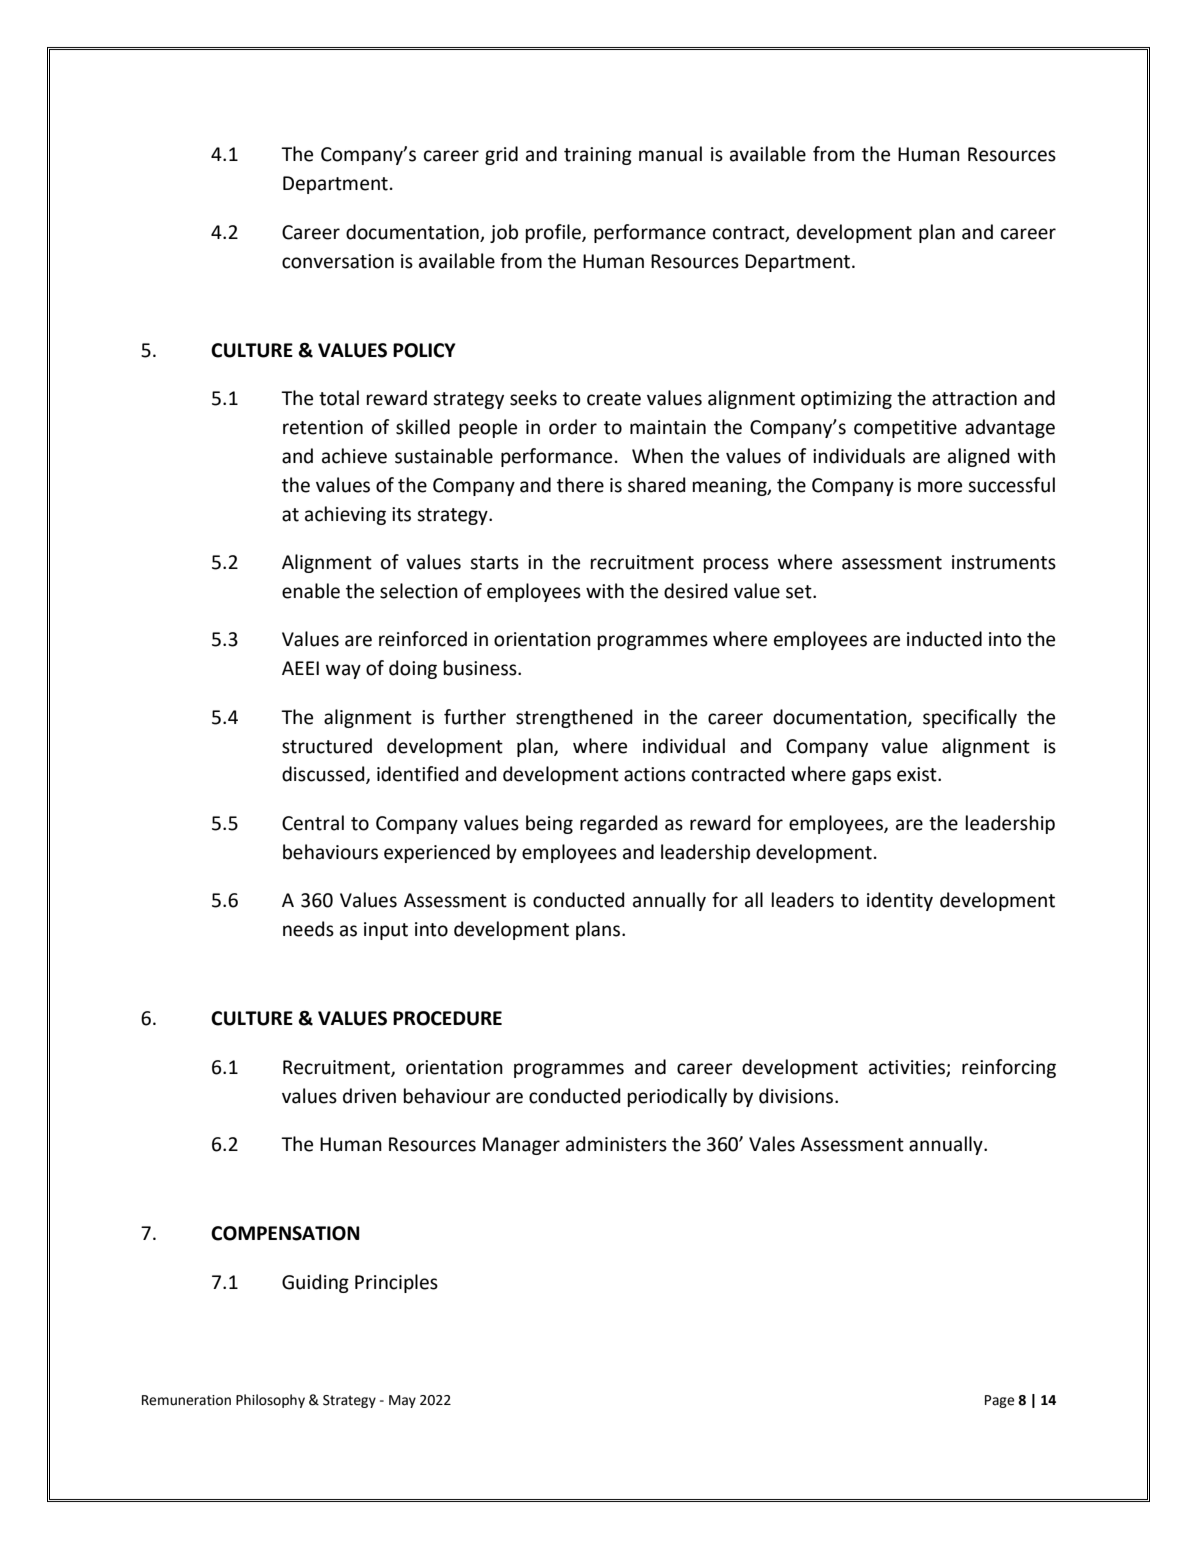  I want to click on May, so click(402, 1401).
